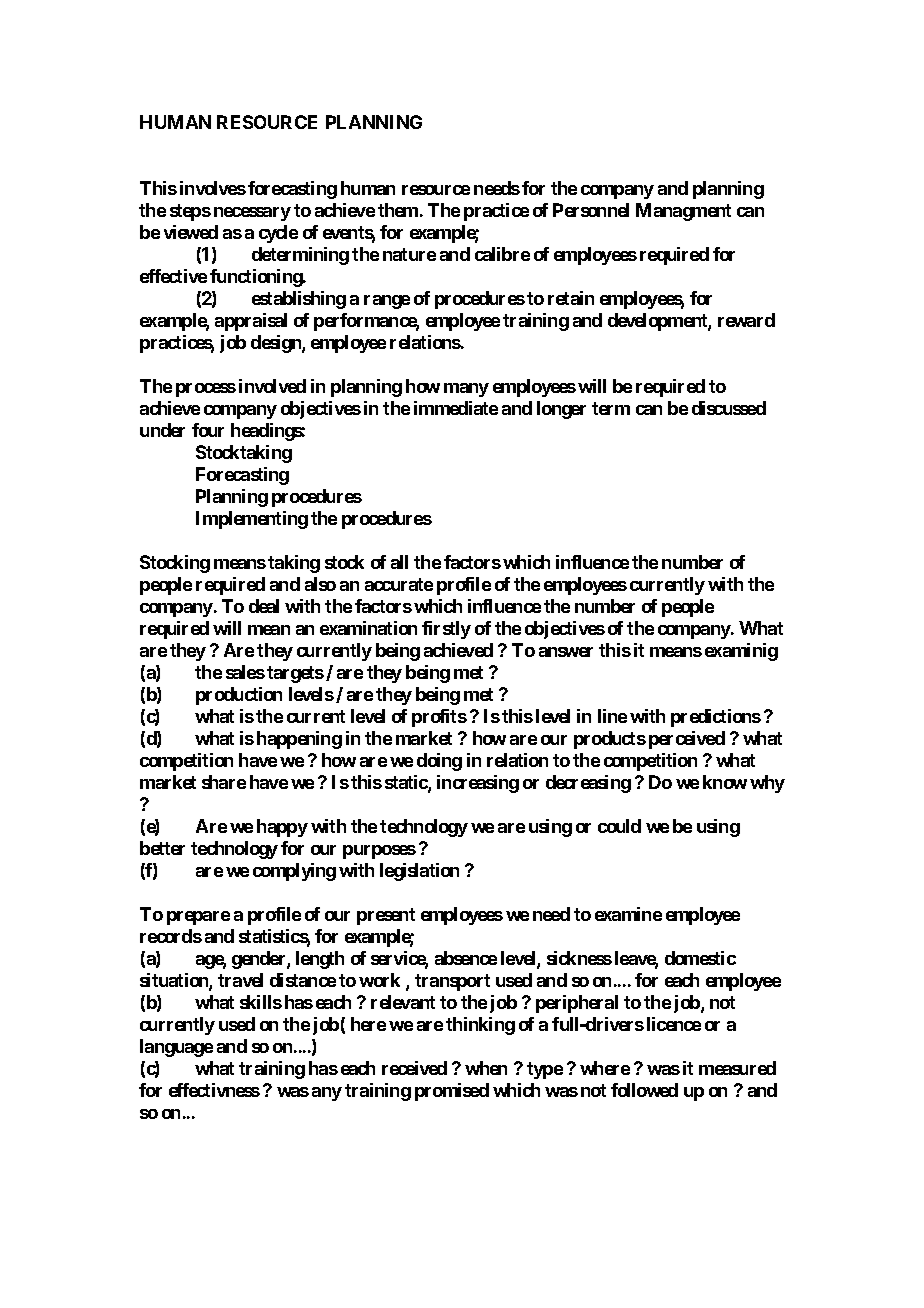 The height and width of the screenshot is (1308, 924). What do you see at coordinates (683, 212) in the screenshot?
I see `Managment` at bounding box center [683, 212].
